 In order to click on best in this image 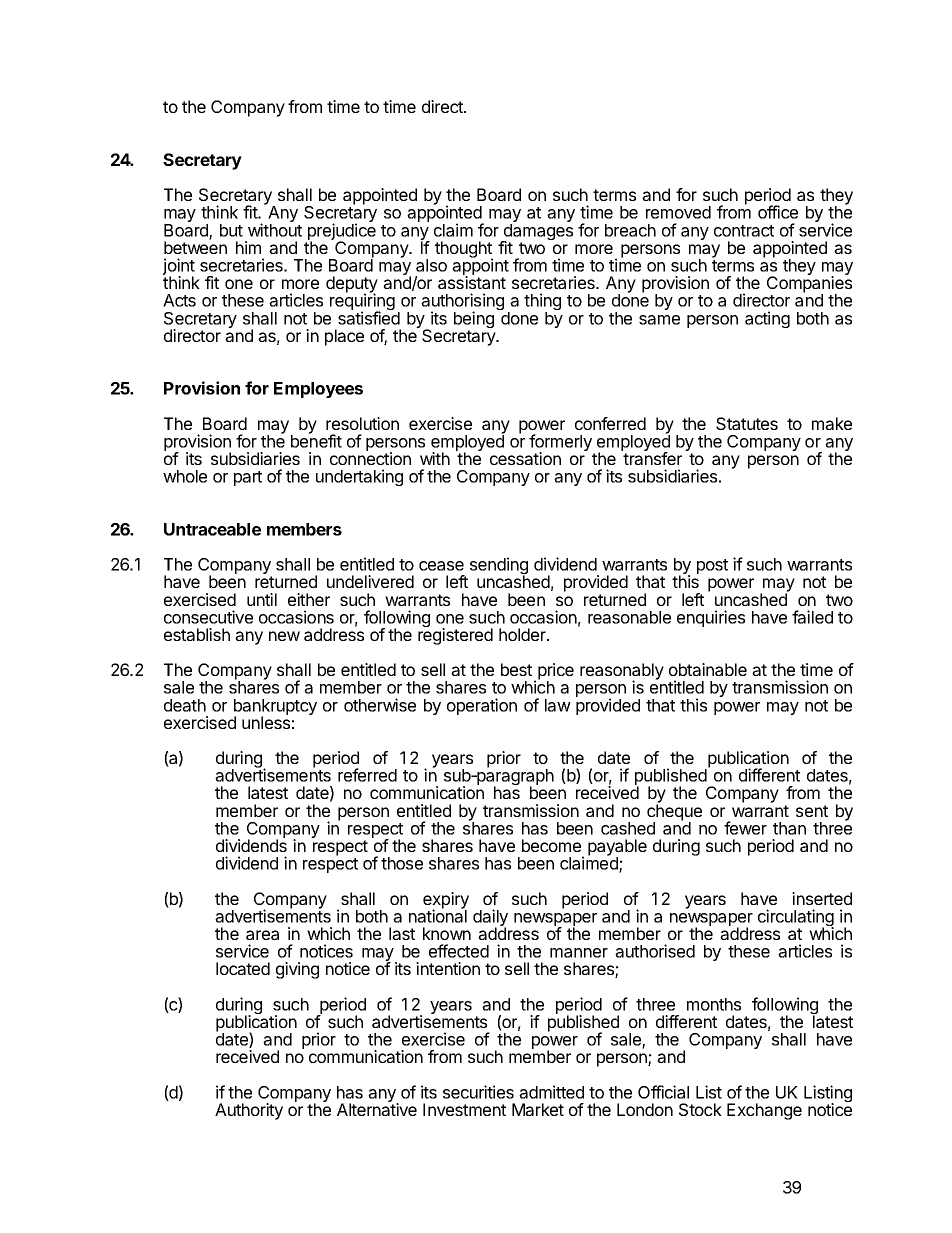, I will do `click(516, 669)`.
